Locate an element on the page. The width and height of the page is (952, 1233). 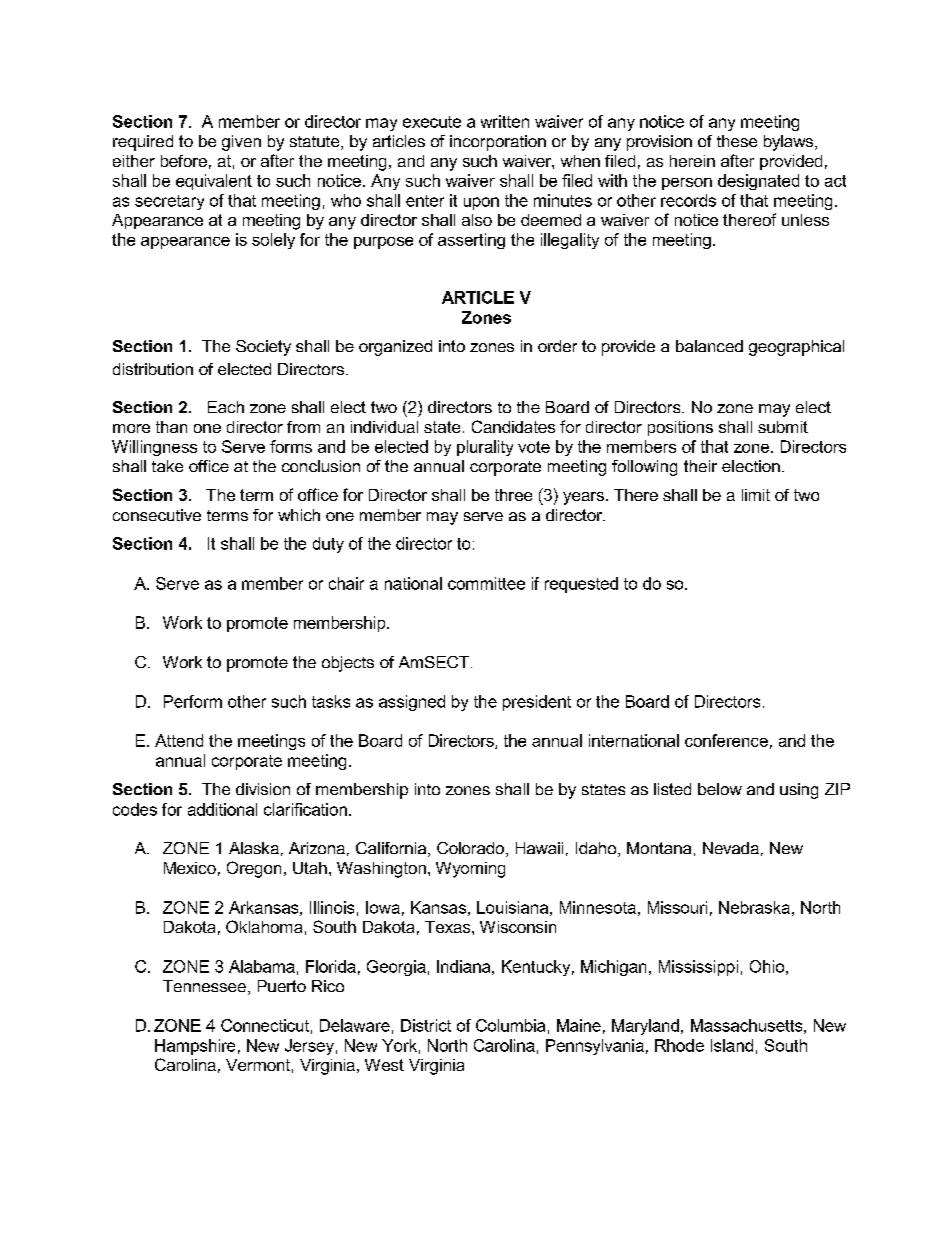
geographical is located at coordinates (796, 348).
